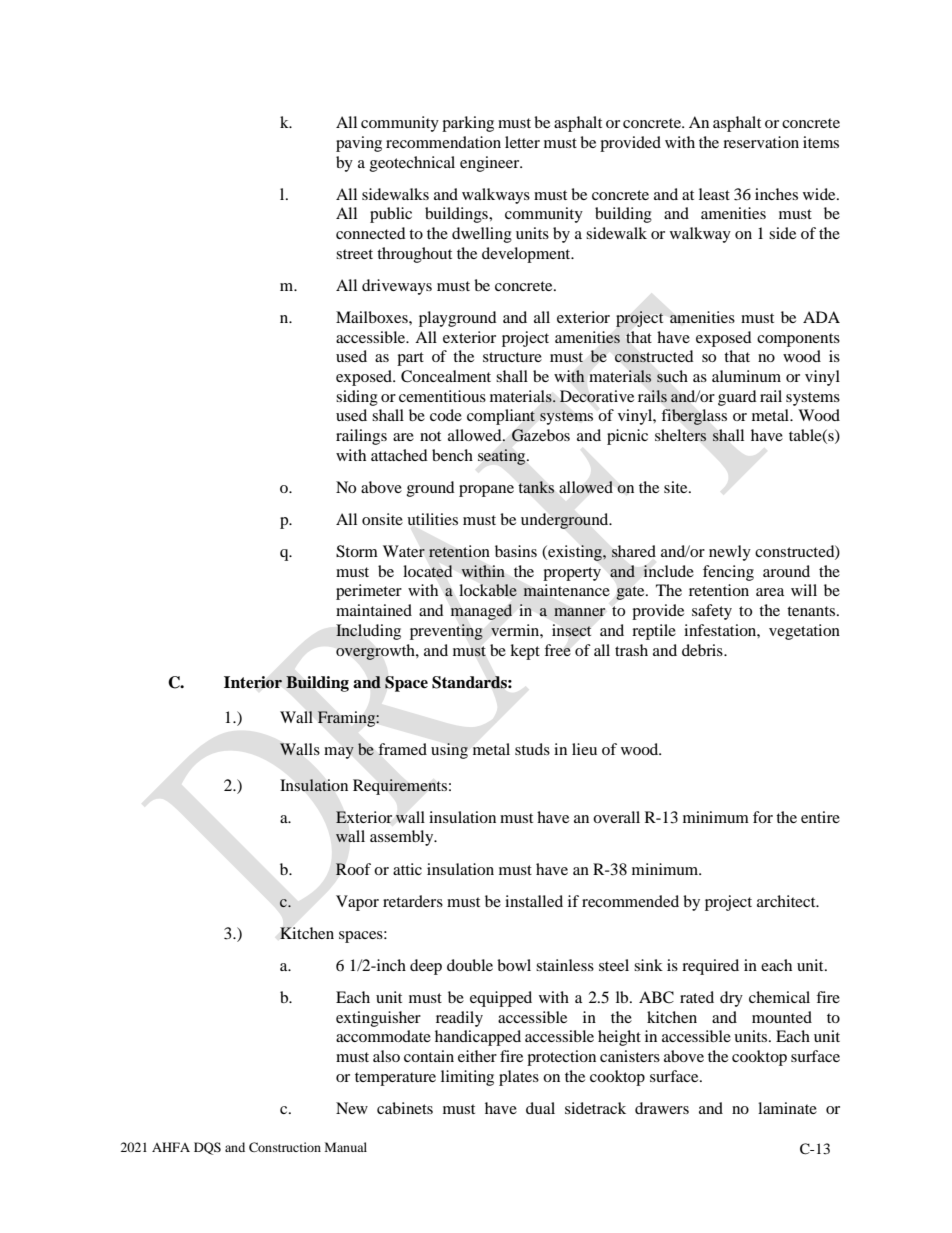 This document has width=952, height=1233. I want to click on safety, so click(712, 612).
